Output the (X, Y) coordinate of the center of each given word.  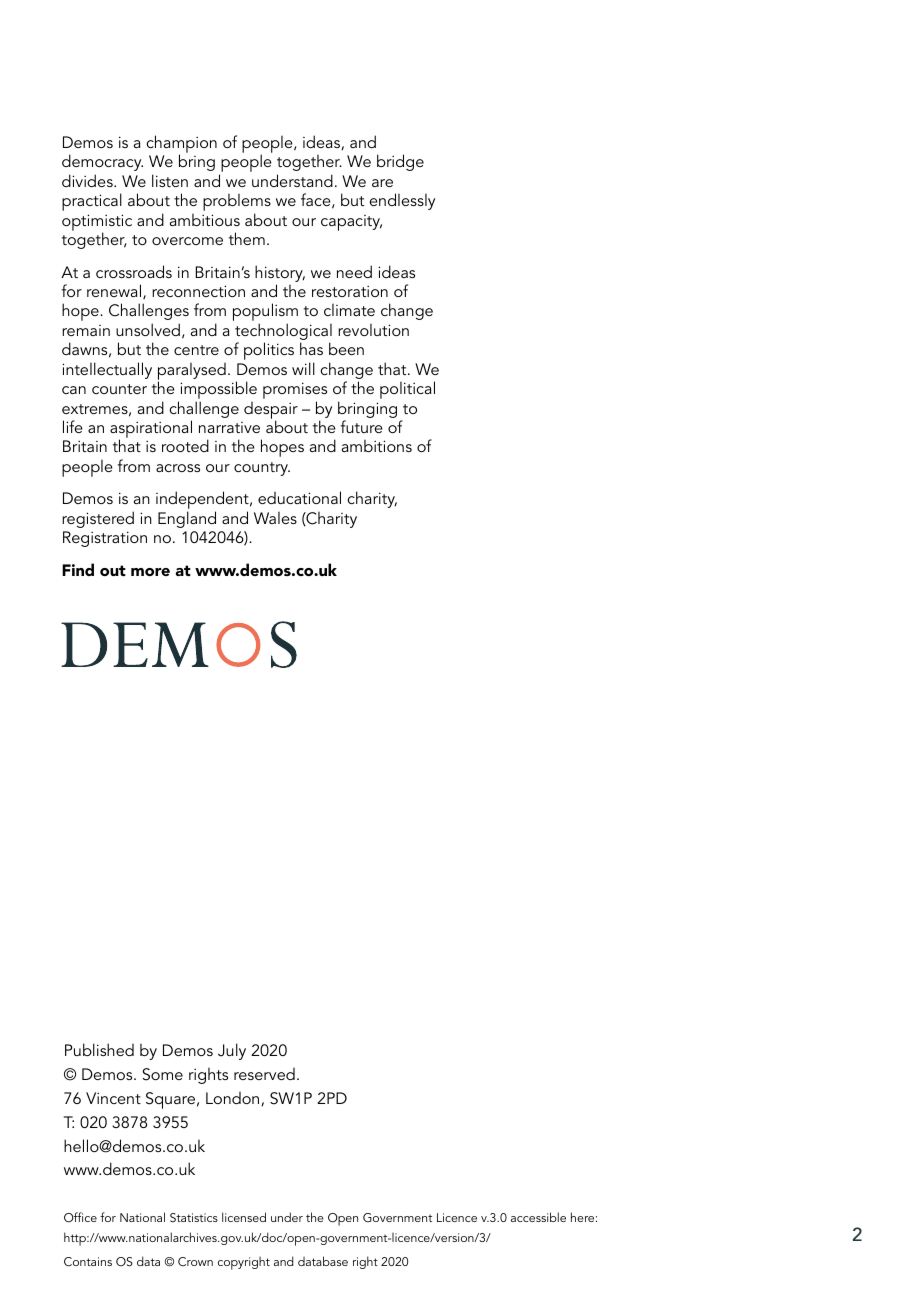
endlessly (402, 201)
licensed (244, 1217)
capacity (351, 223)
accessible (538, 1217)
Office (80, 1217)
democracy (102, 162)
